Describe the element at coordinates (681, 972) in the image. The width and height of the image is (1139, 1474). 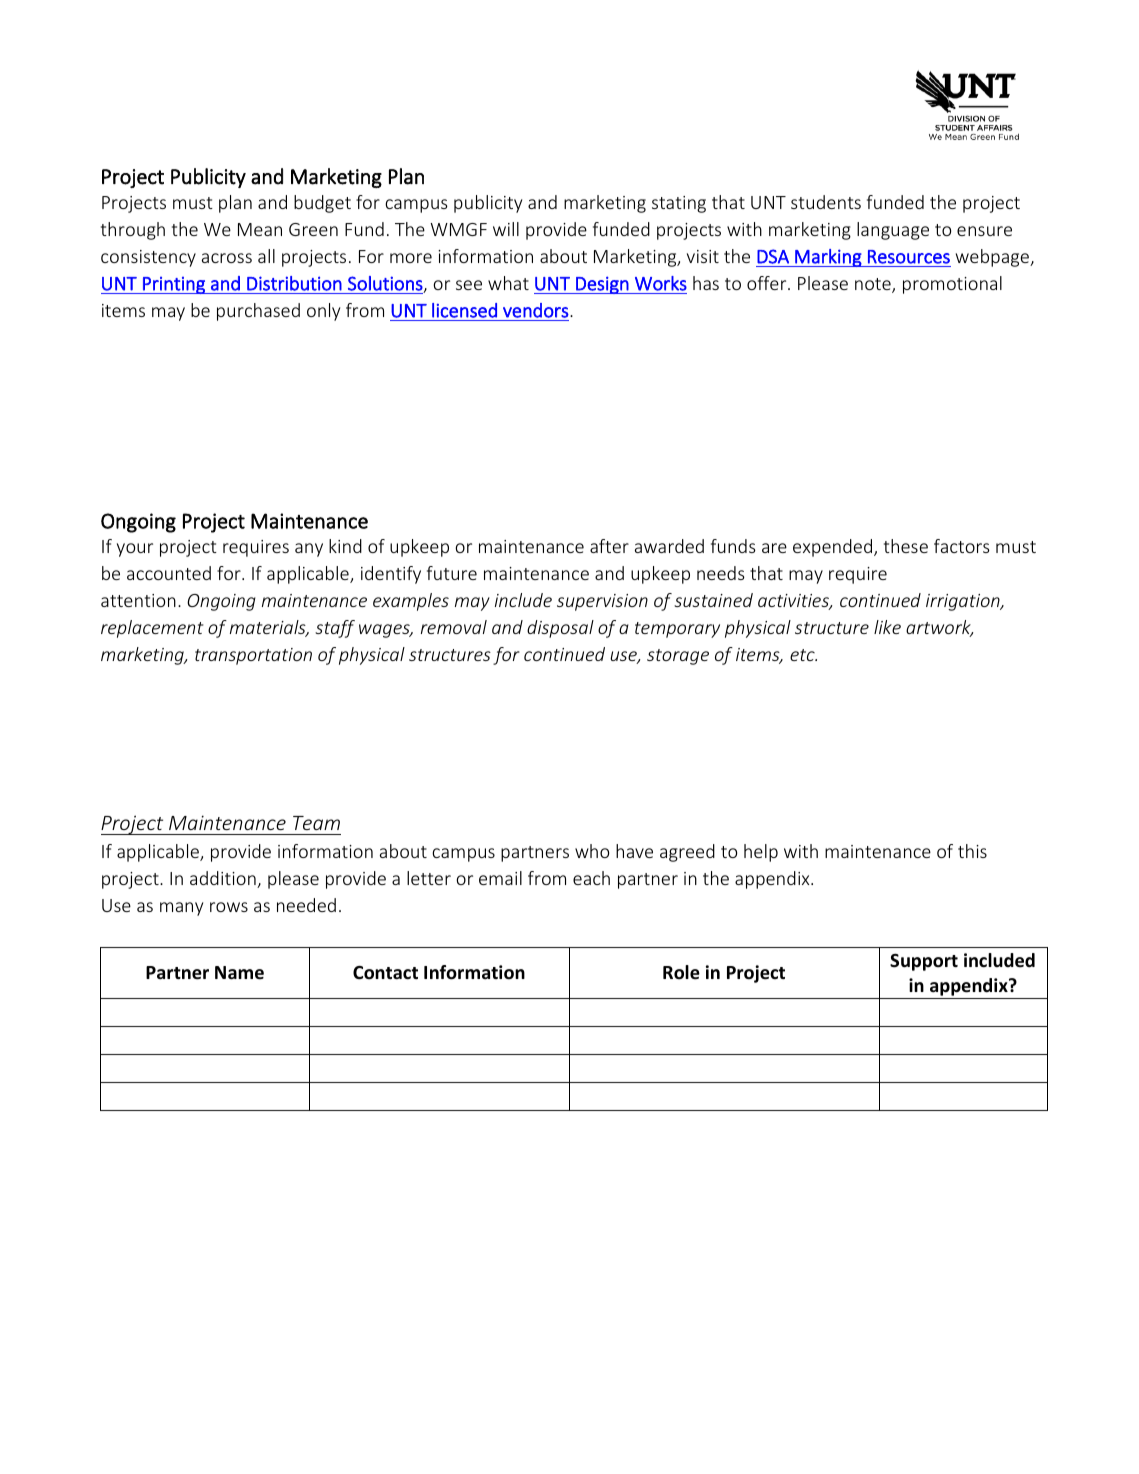
I see `Role` at that location.
